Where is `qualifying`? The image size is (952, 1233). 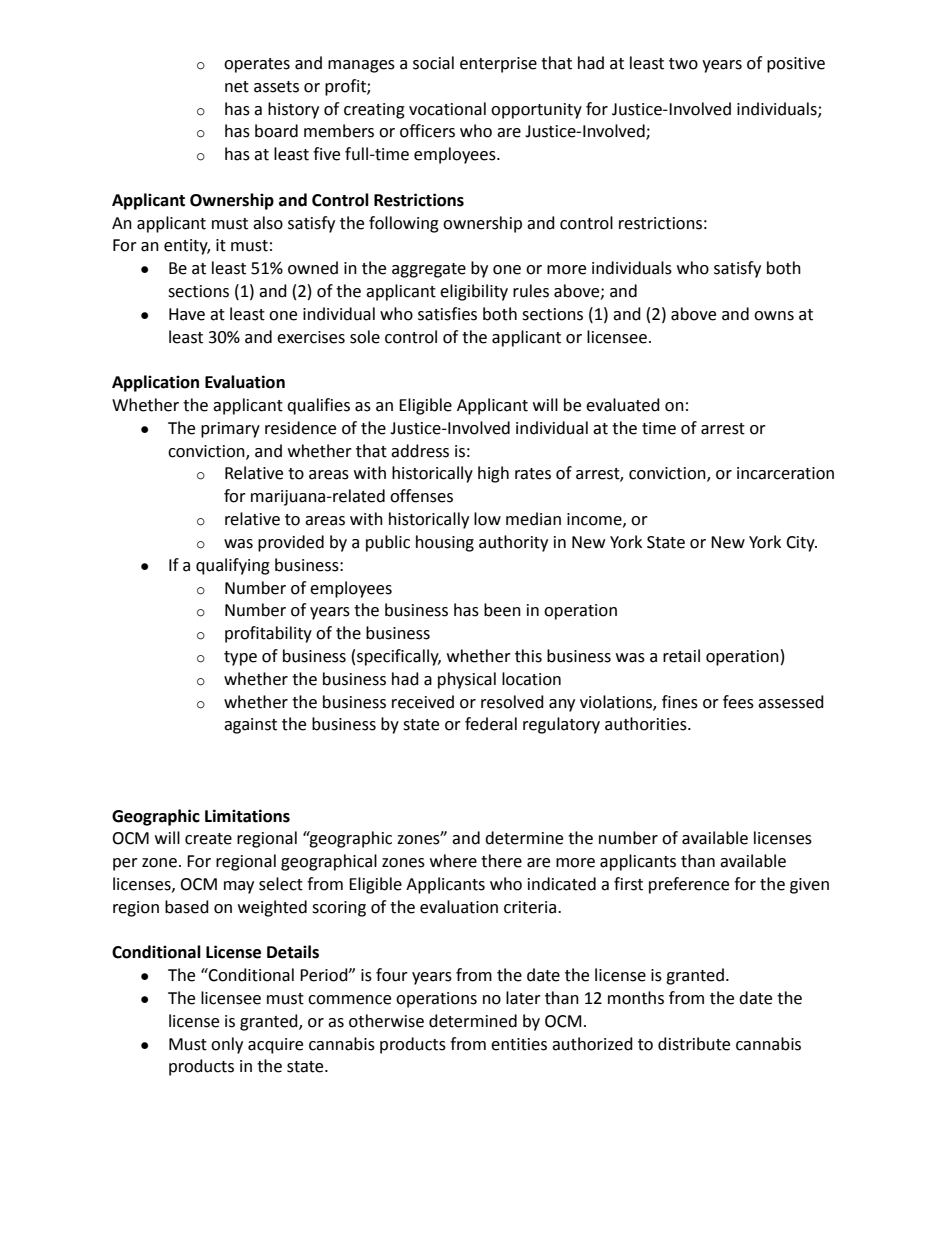 qualifying is located at coordinates (233, 566).
